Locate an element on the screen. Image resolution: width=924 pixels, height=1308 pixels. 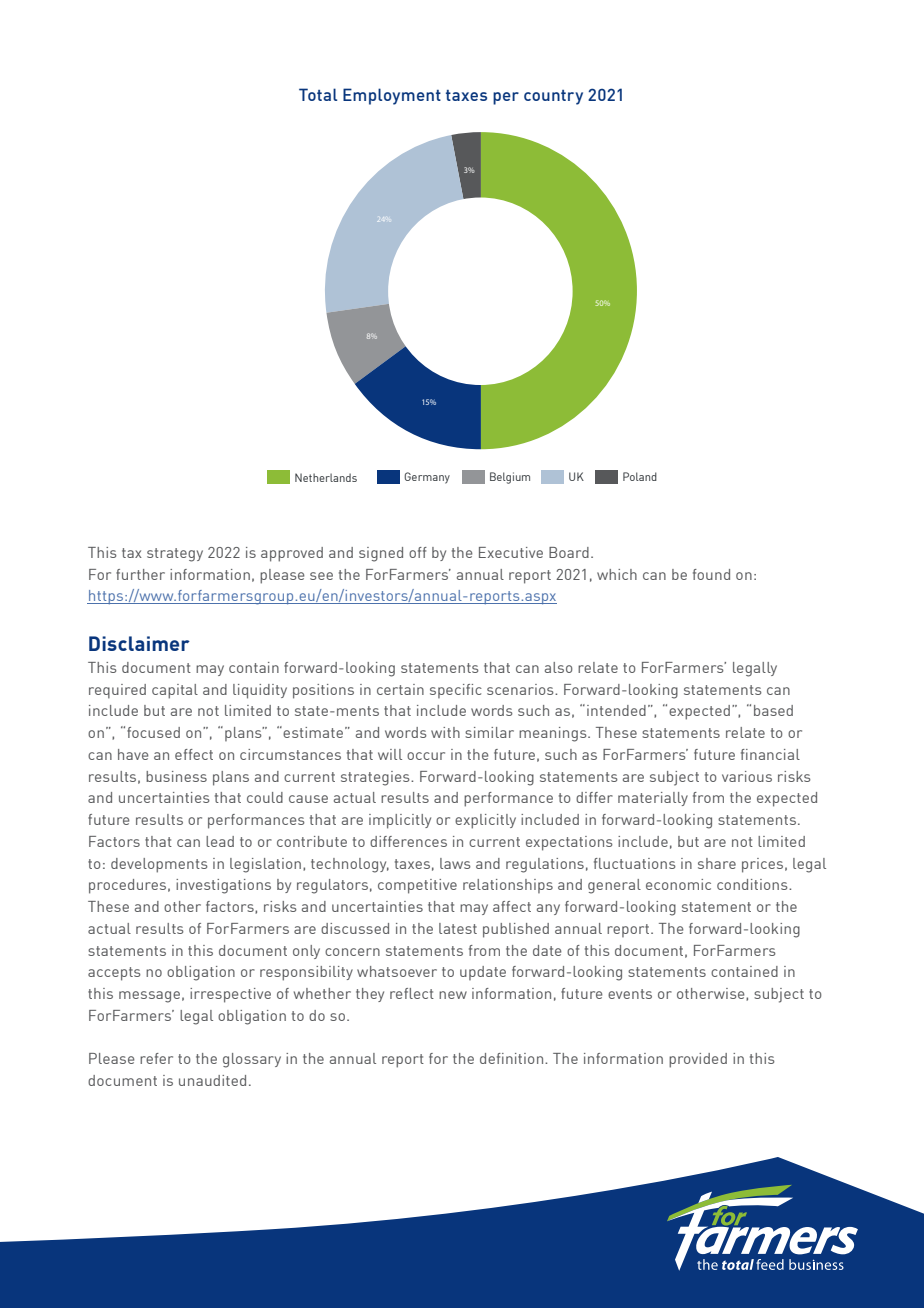
specific is located at coordinates (456, 691).
